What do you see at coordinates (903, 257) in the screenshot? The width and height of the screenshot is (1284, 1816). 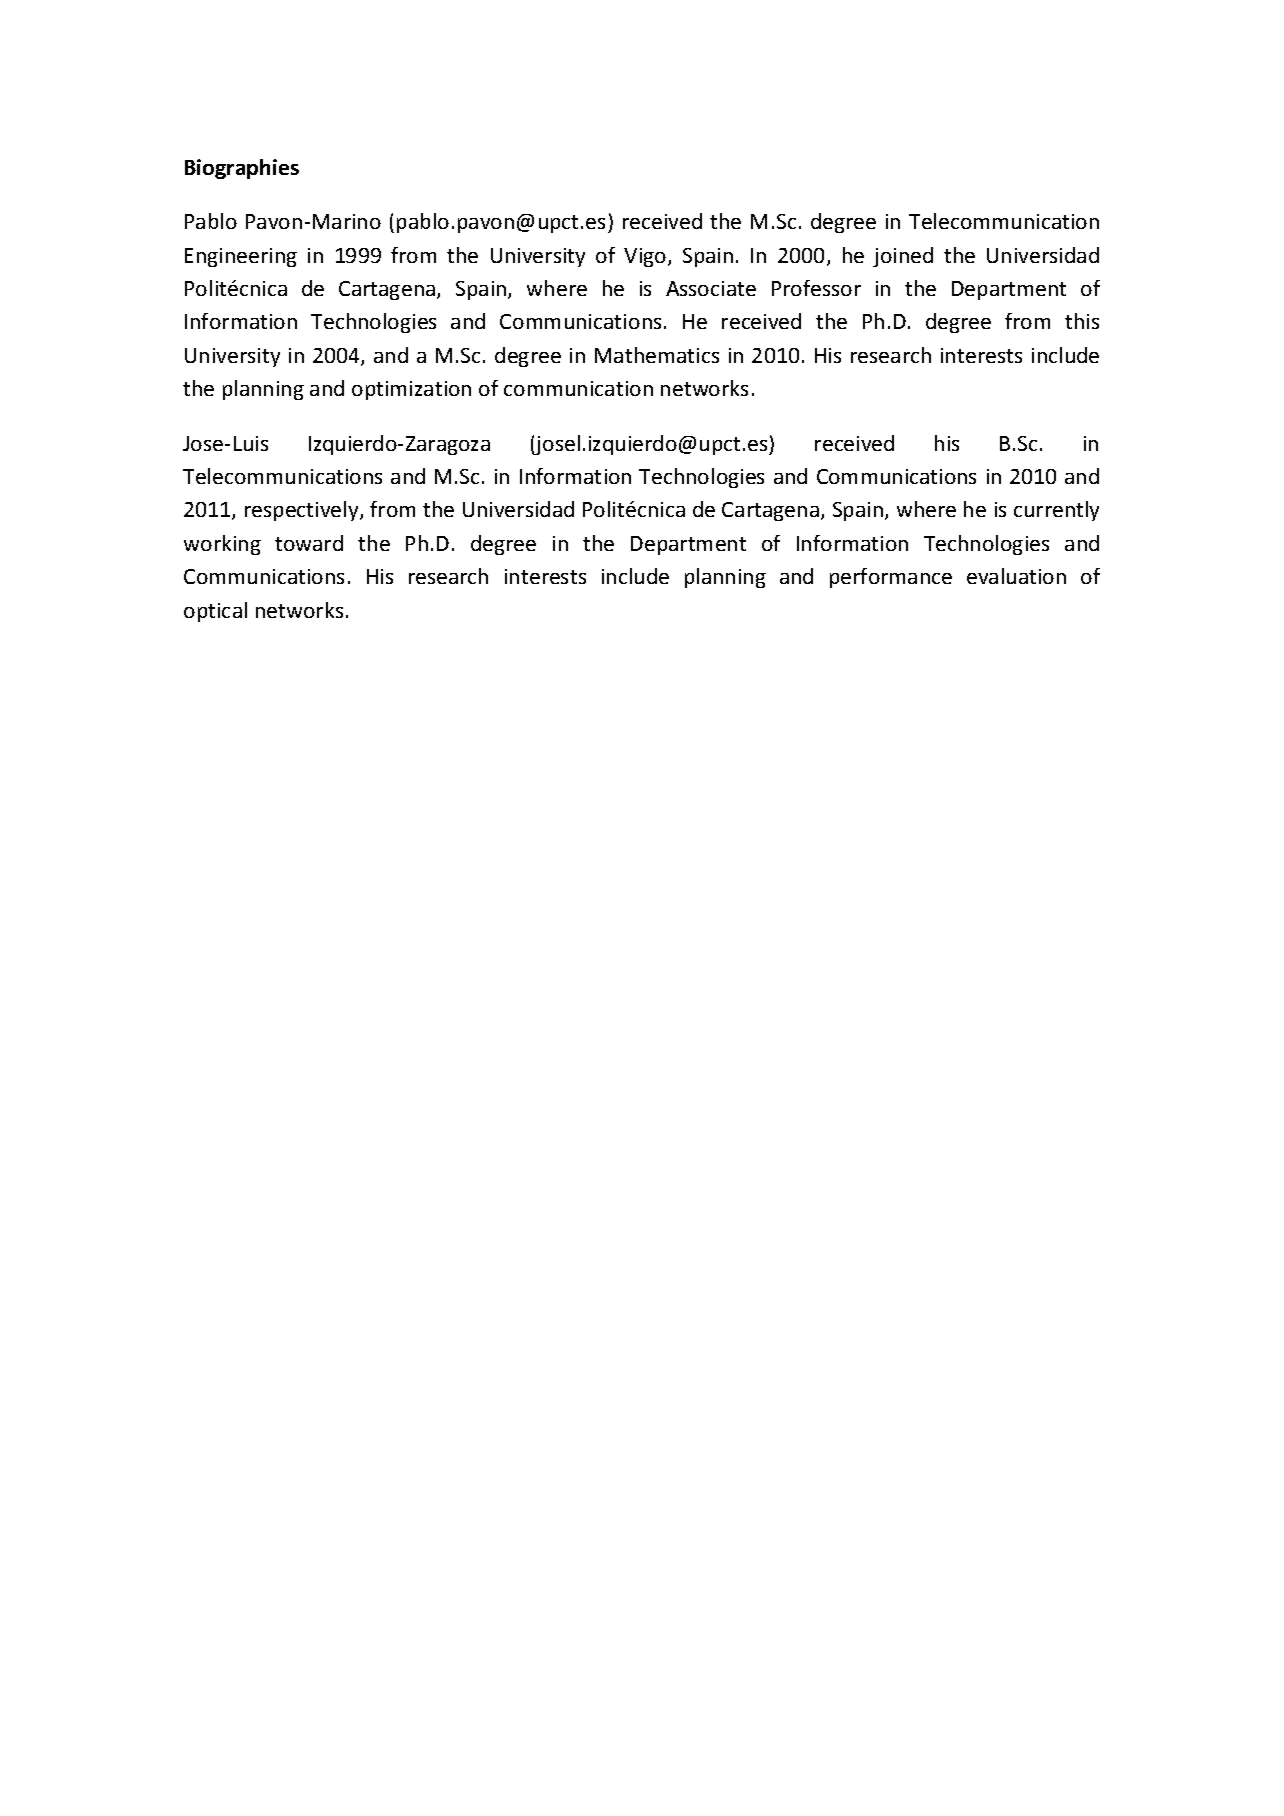 I see `joined` at bounding box center [903, 257].
